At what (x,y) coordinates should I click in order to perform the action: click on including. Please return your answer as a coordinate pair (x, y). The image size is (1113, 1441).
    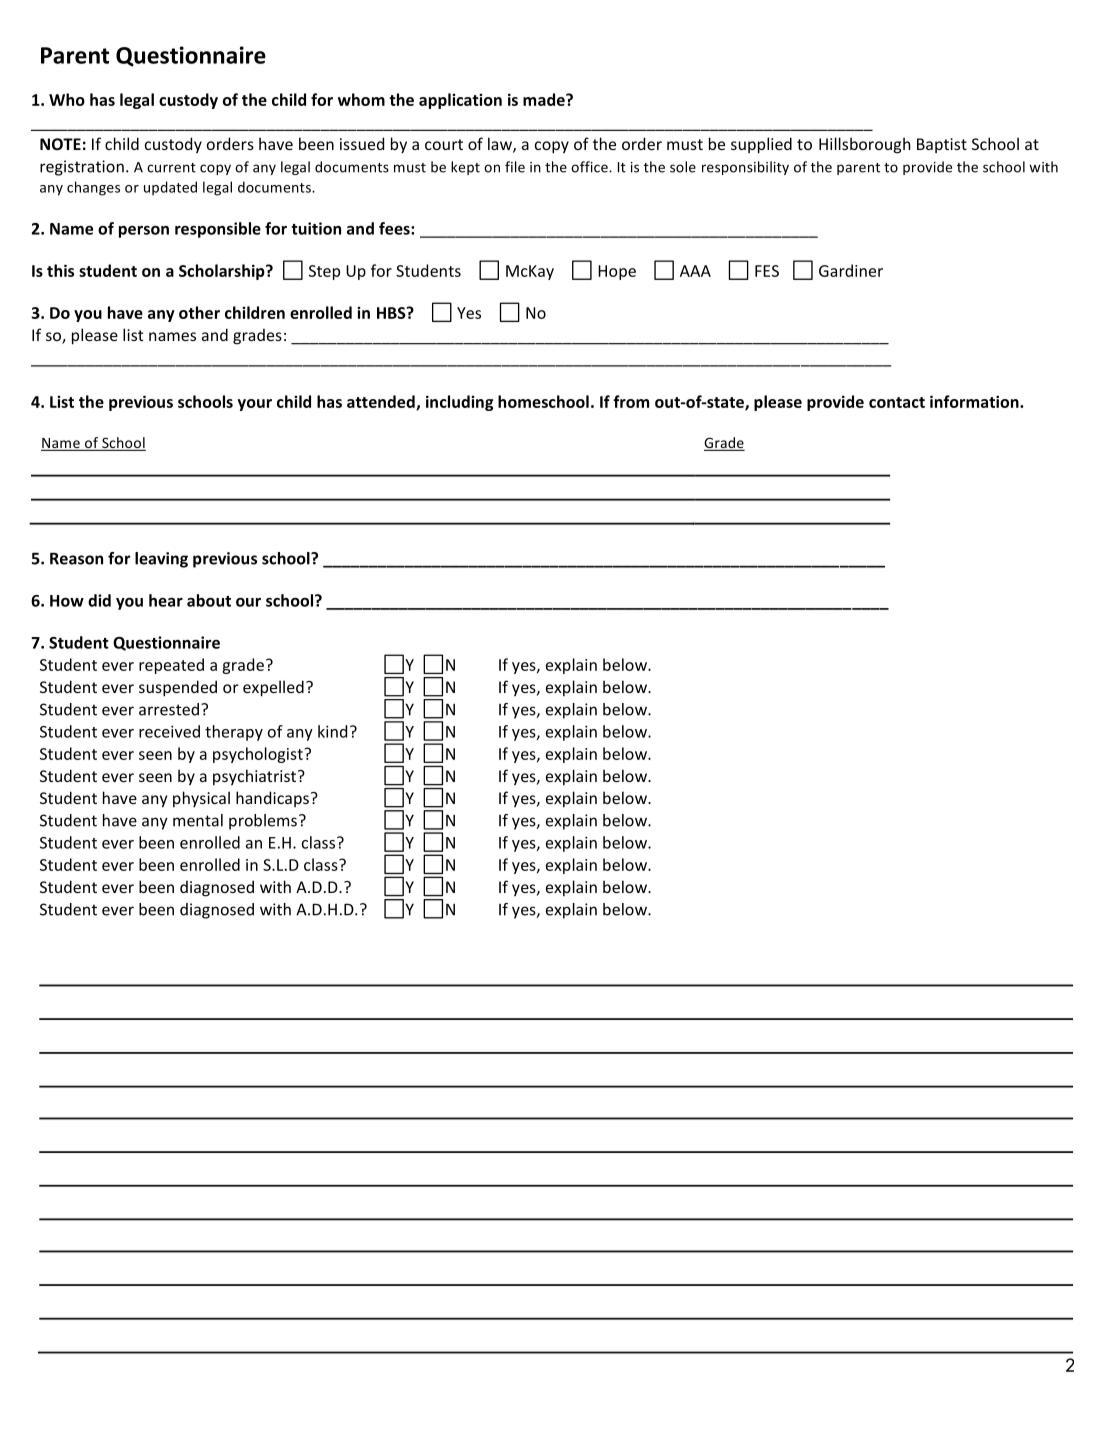
    Looking at the image, I should click on (459, 403).
